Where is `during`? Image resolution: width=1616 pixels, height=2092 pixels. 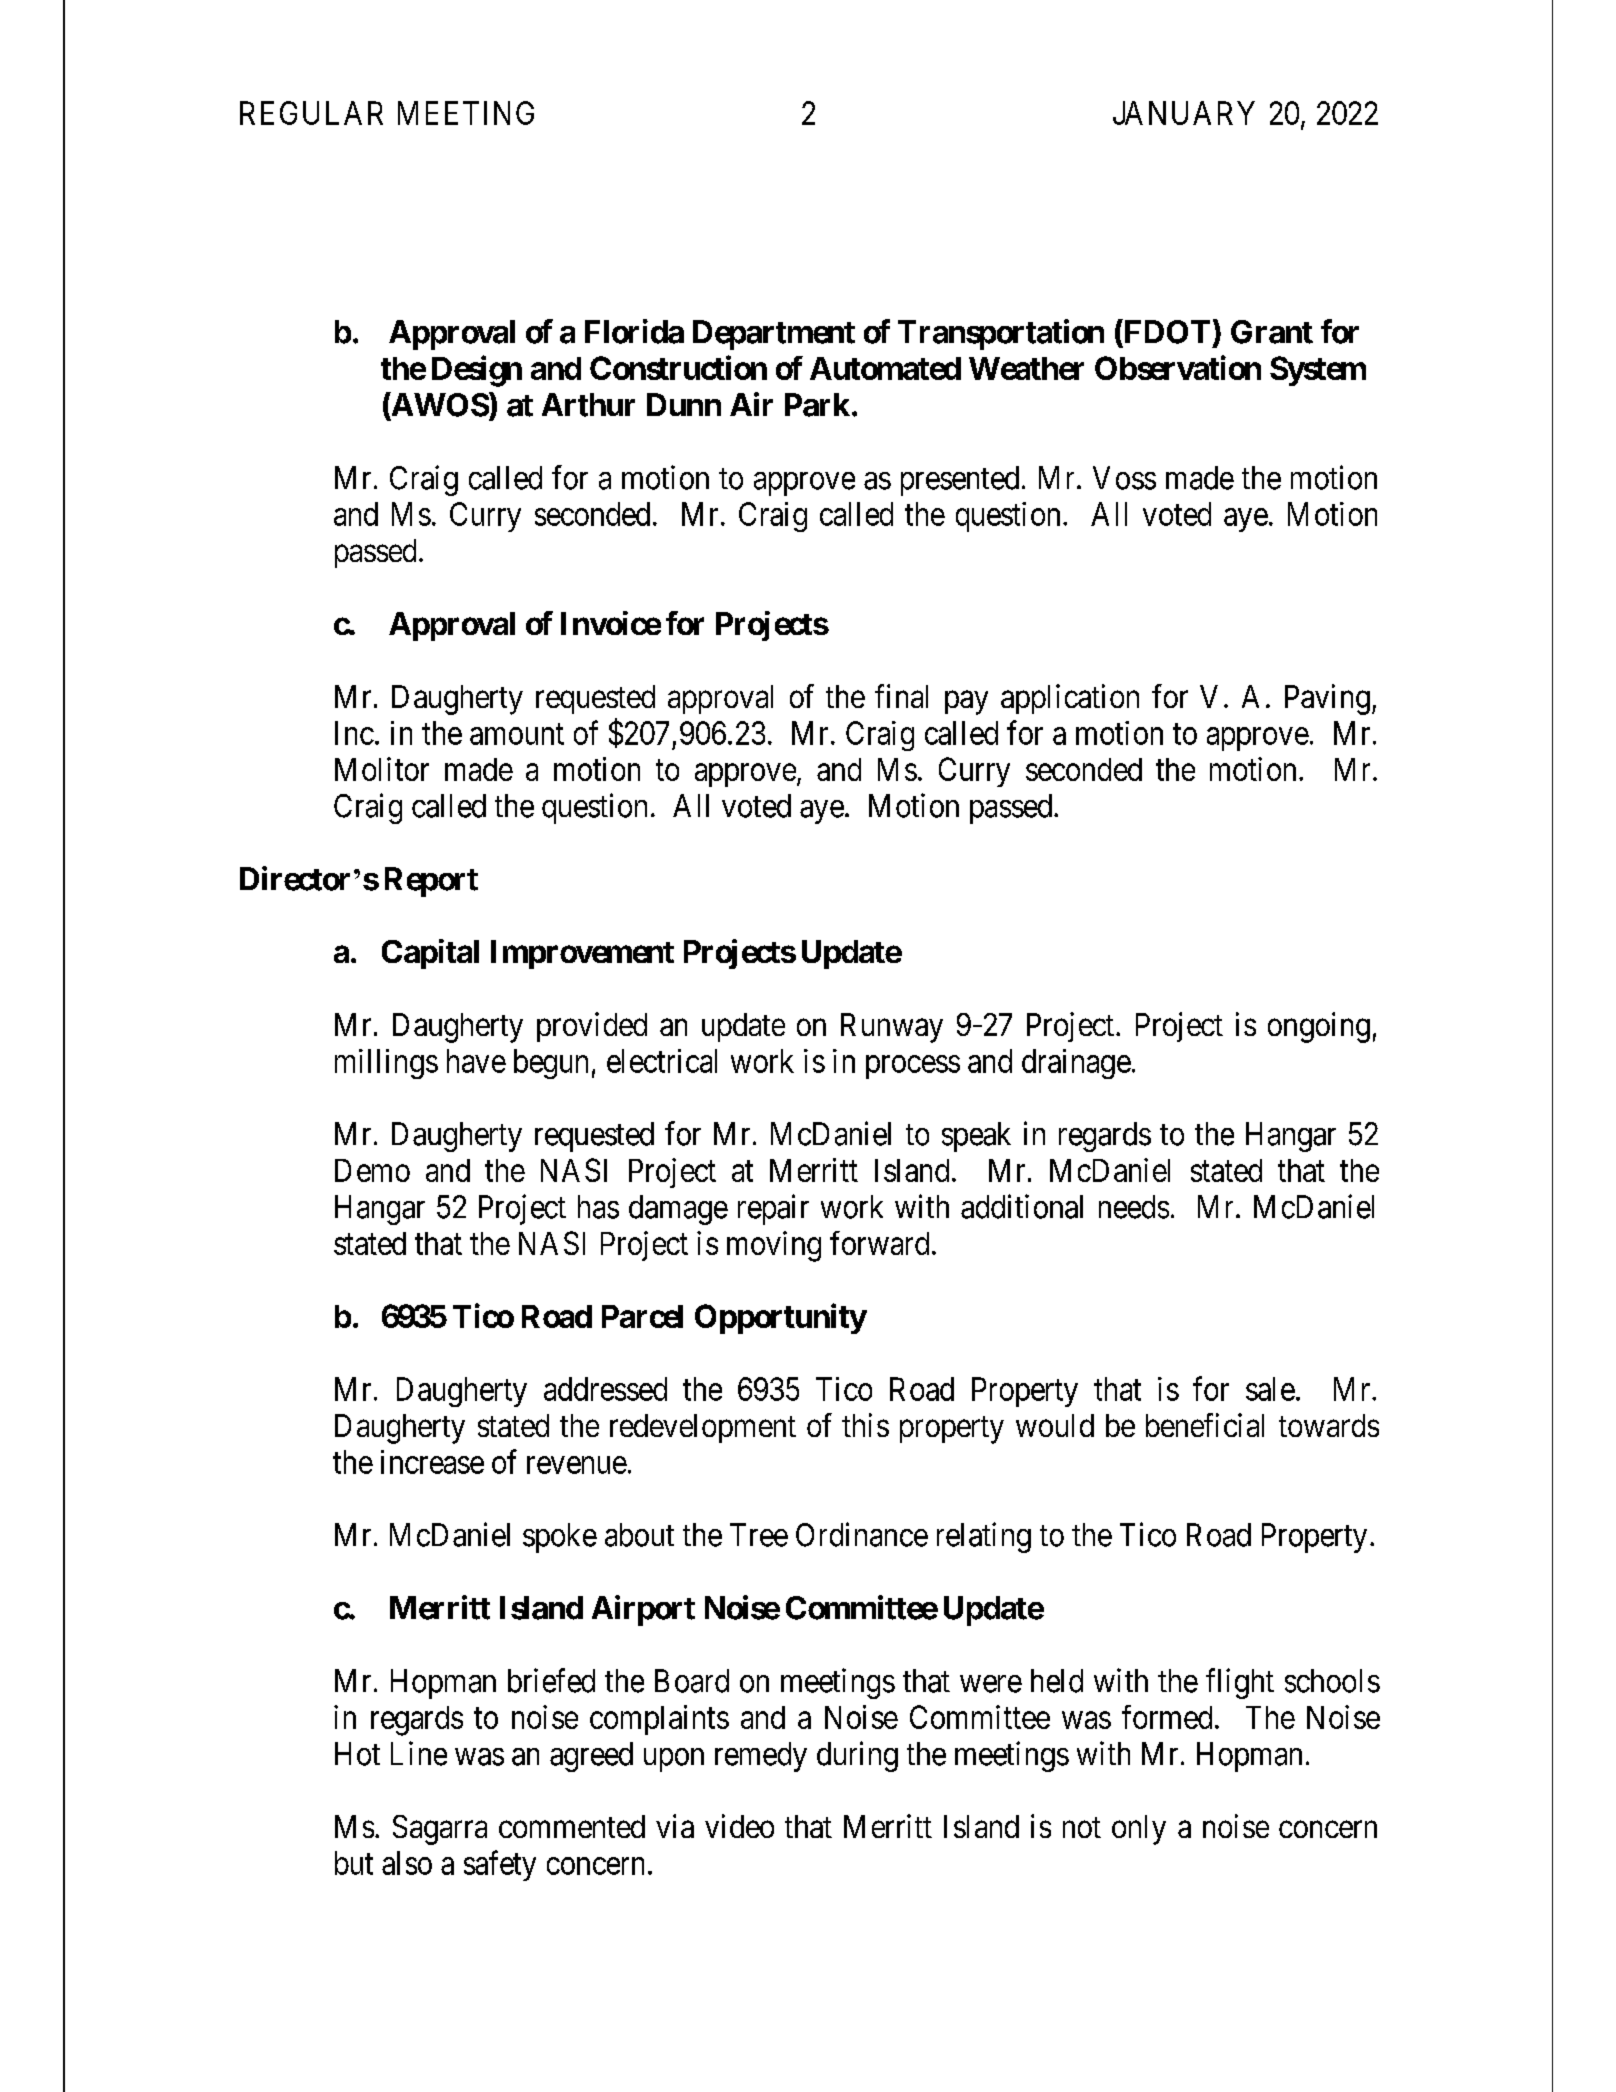 during is located at coordinates (857, 1756).
